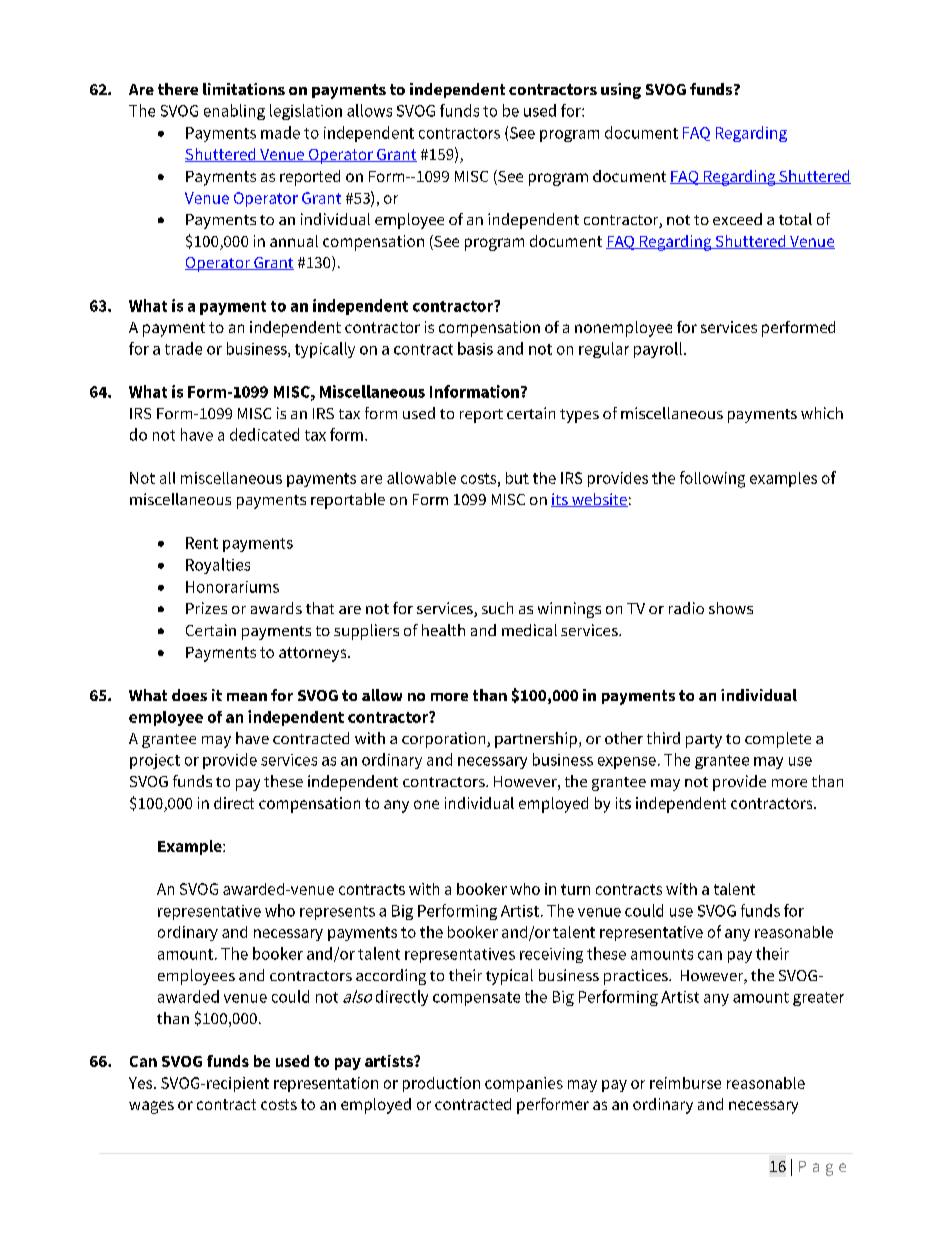 The height and width of the image is (1233, 952). What do you see at coordinates (659, 350) in the image?
I see `payroll` at bounding box center [659, 350].
